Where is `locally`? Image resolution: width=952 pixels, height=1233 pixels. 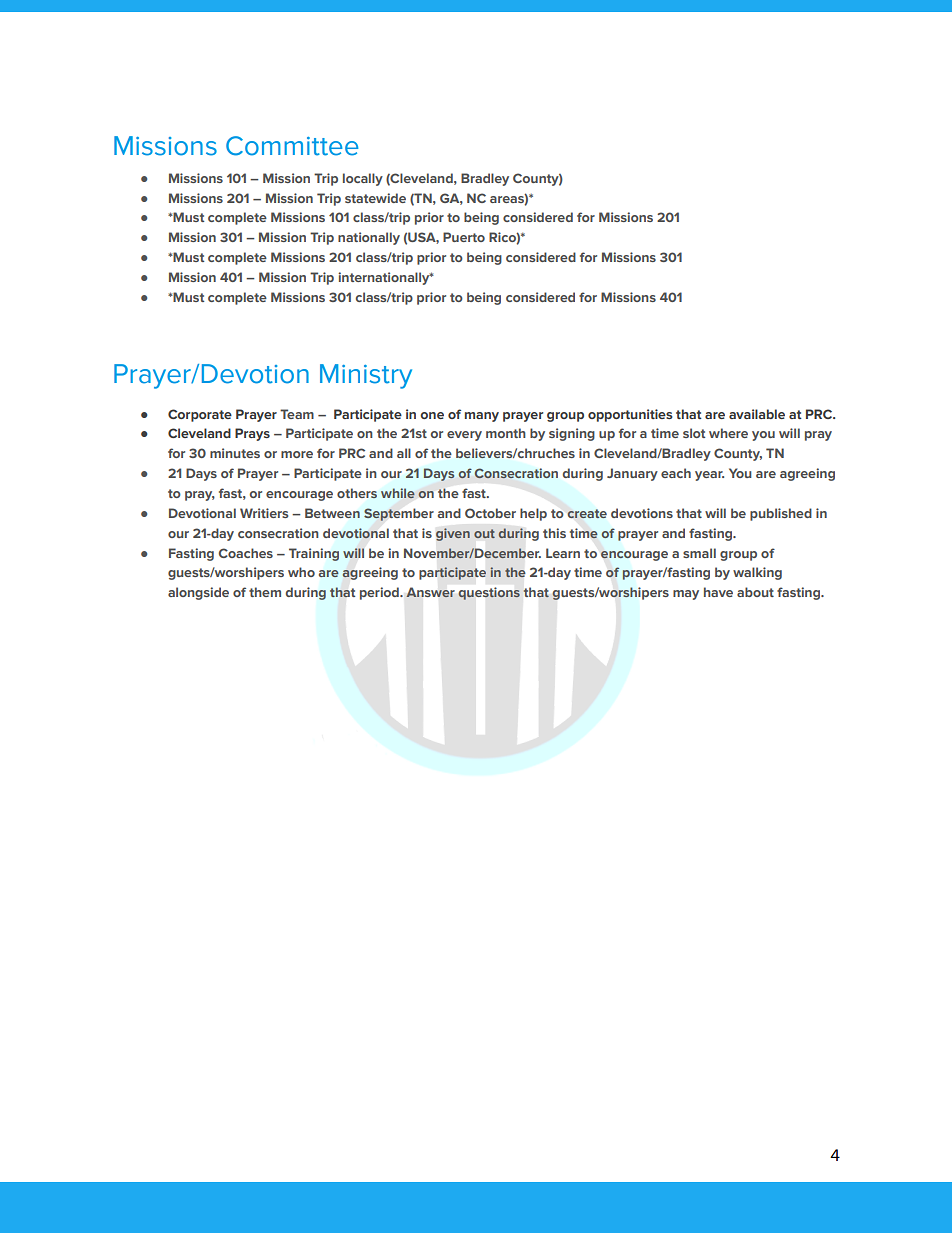
locally is located at coordinates (363, 179).
